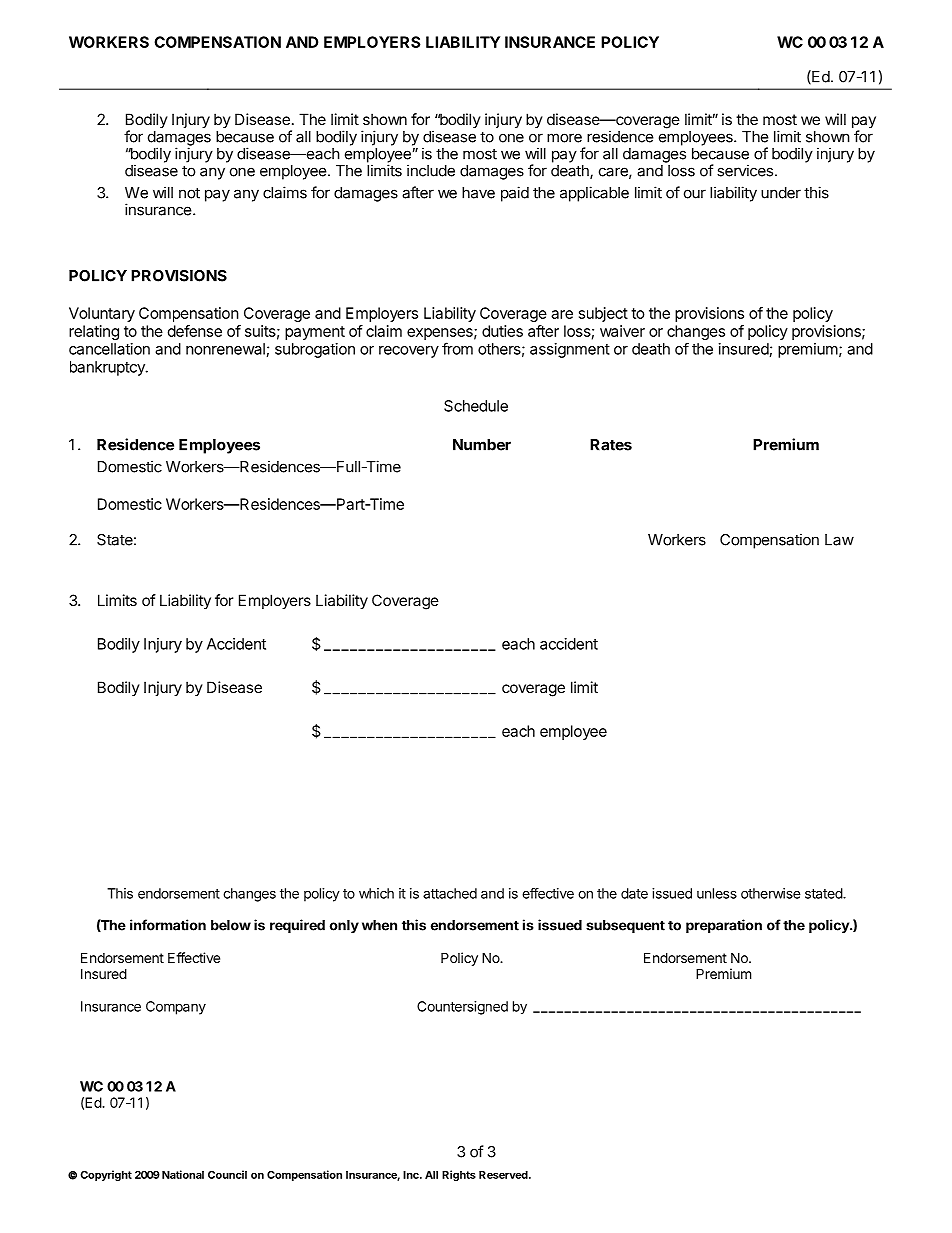 The image size is (952, 1233). Describe the element at coordinates (839, 540) in the screenshot. I see `Law` at that location.
